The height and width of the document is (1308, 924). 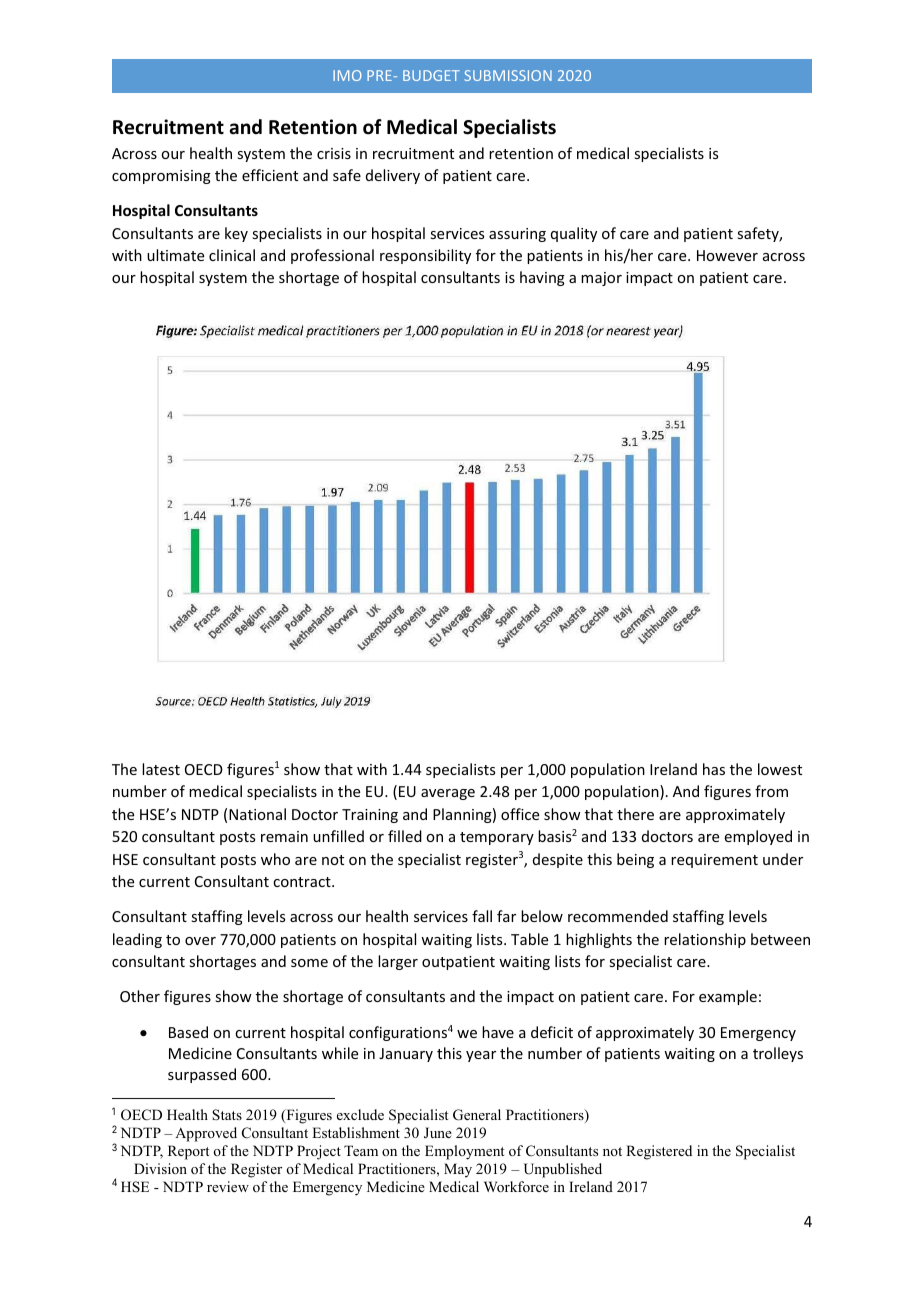 What do you see at coordinates (257, 814) in the document?
I see `National` at bounding box center [257, 814].
